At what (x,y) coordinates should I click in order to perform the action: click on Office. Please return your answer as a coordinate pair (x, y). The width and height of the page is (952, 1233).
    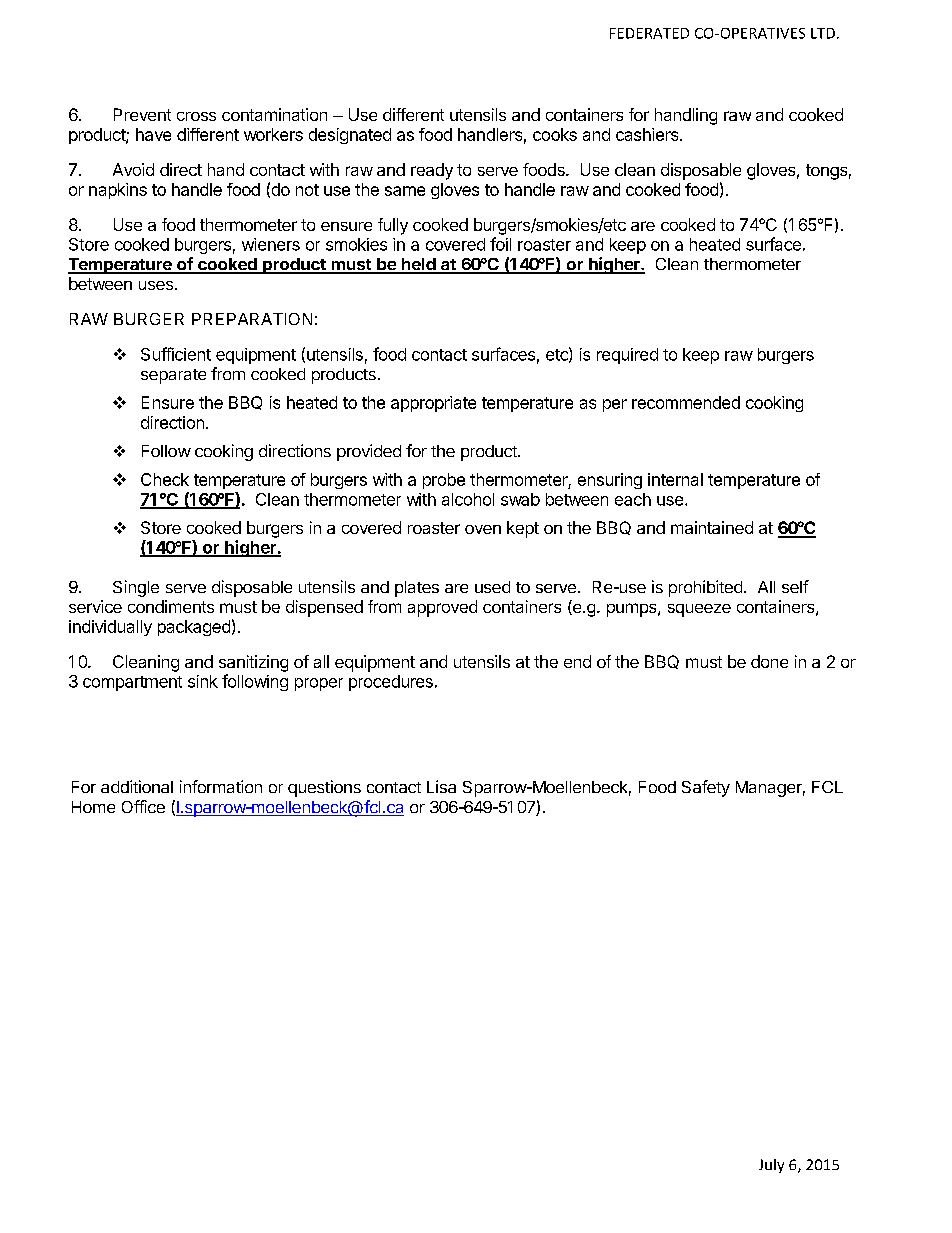
    Looking at the image, I should click on (143, 806).
